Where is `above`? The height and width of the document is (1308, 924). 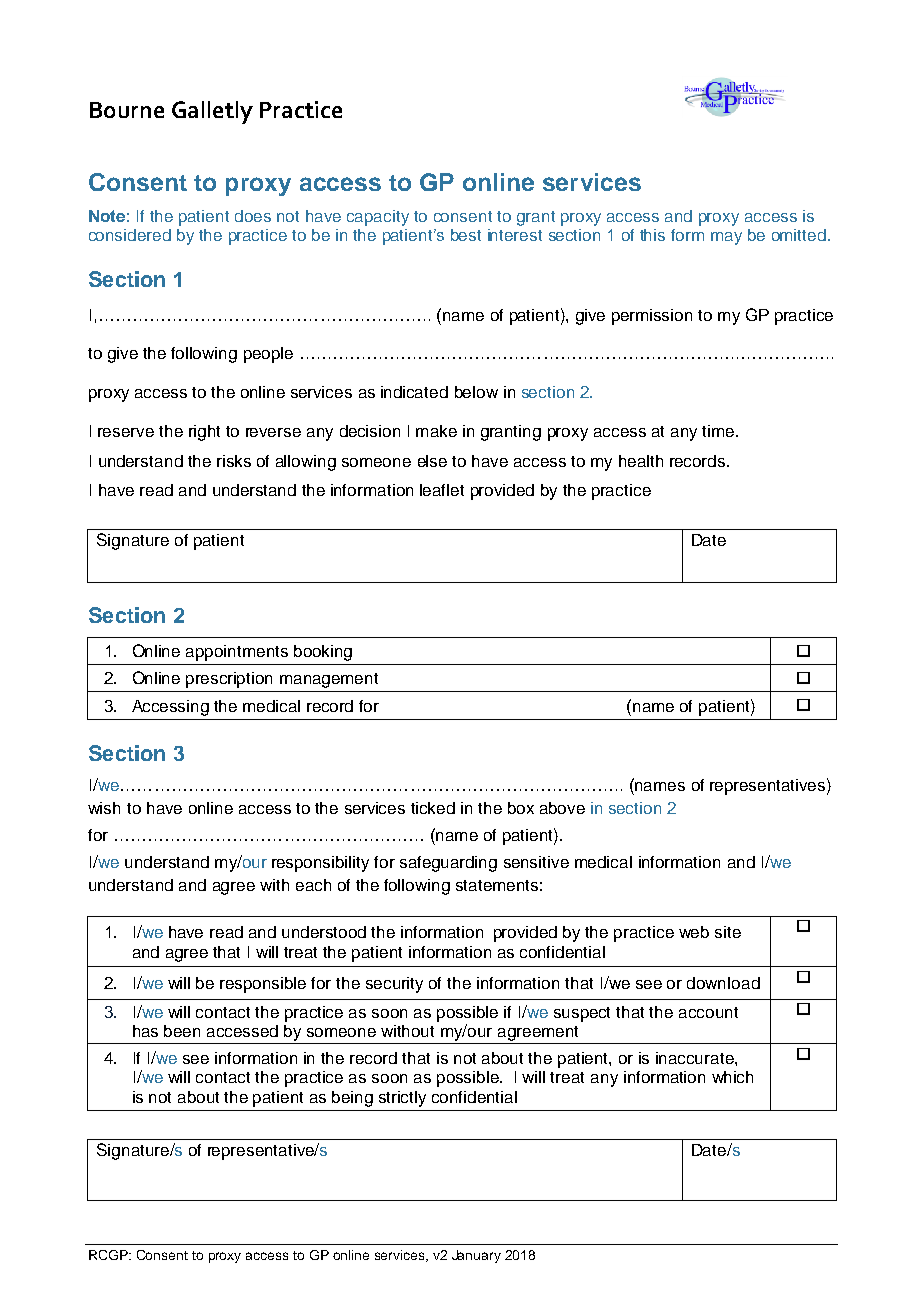 above is located at coordinates (562, 808).
